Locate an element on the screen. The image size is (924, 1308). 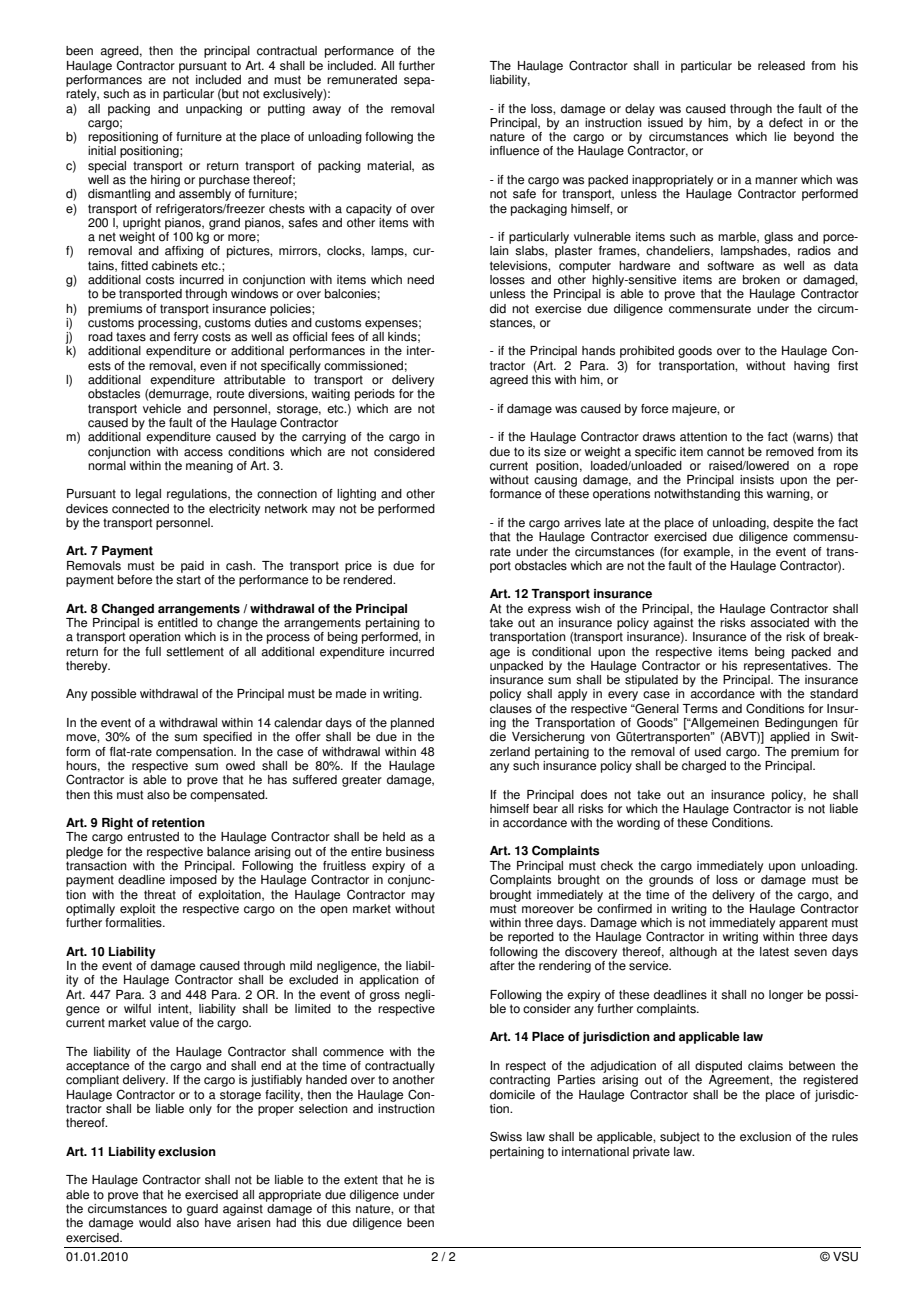
guard is located at coordinates (202, 1210).
